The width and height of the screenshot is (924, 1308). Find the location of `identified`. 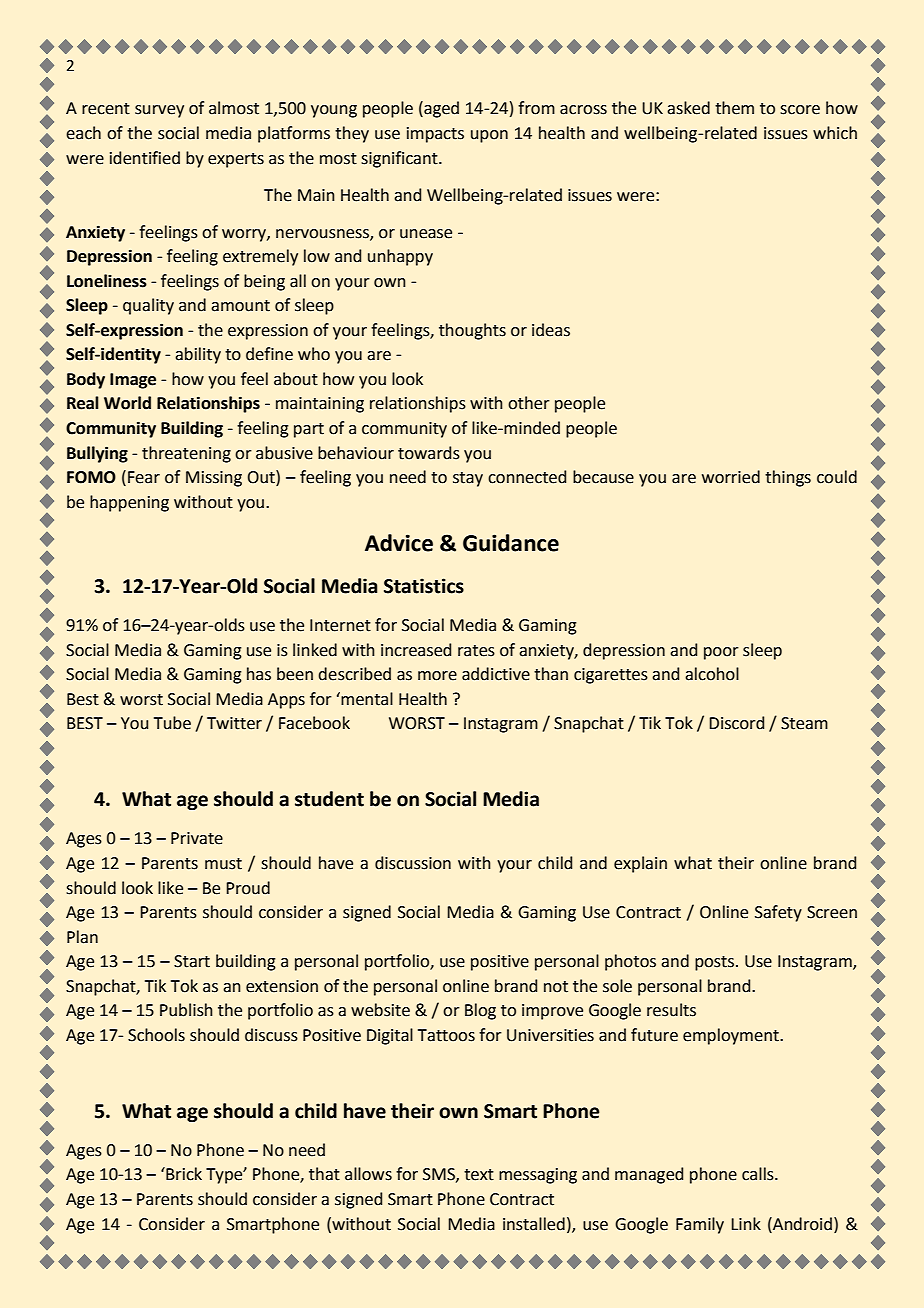

identified is located at coordinates (145, 158).
